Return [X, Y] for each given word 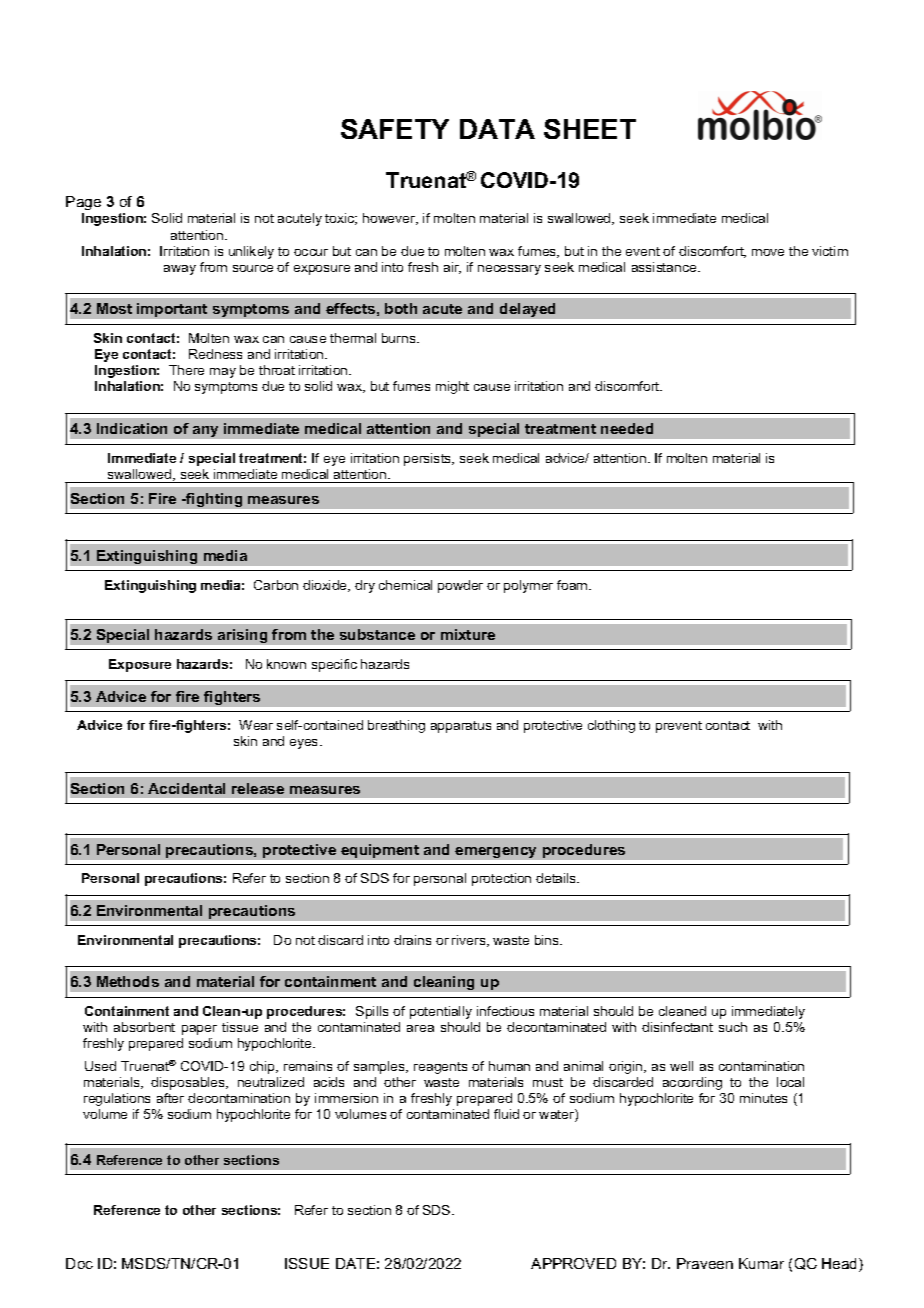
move [768, 252]
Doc [79, 1263]
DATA [497, 129]
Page [83, 203]
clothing [611, 726]
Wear [256, 725]
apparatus [461, 727]
